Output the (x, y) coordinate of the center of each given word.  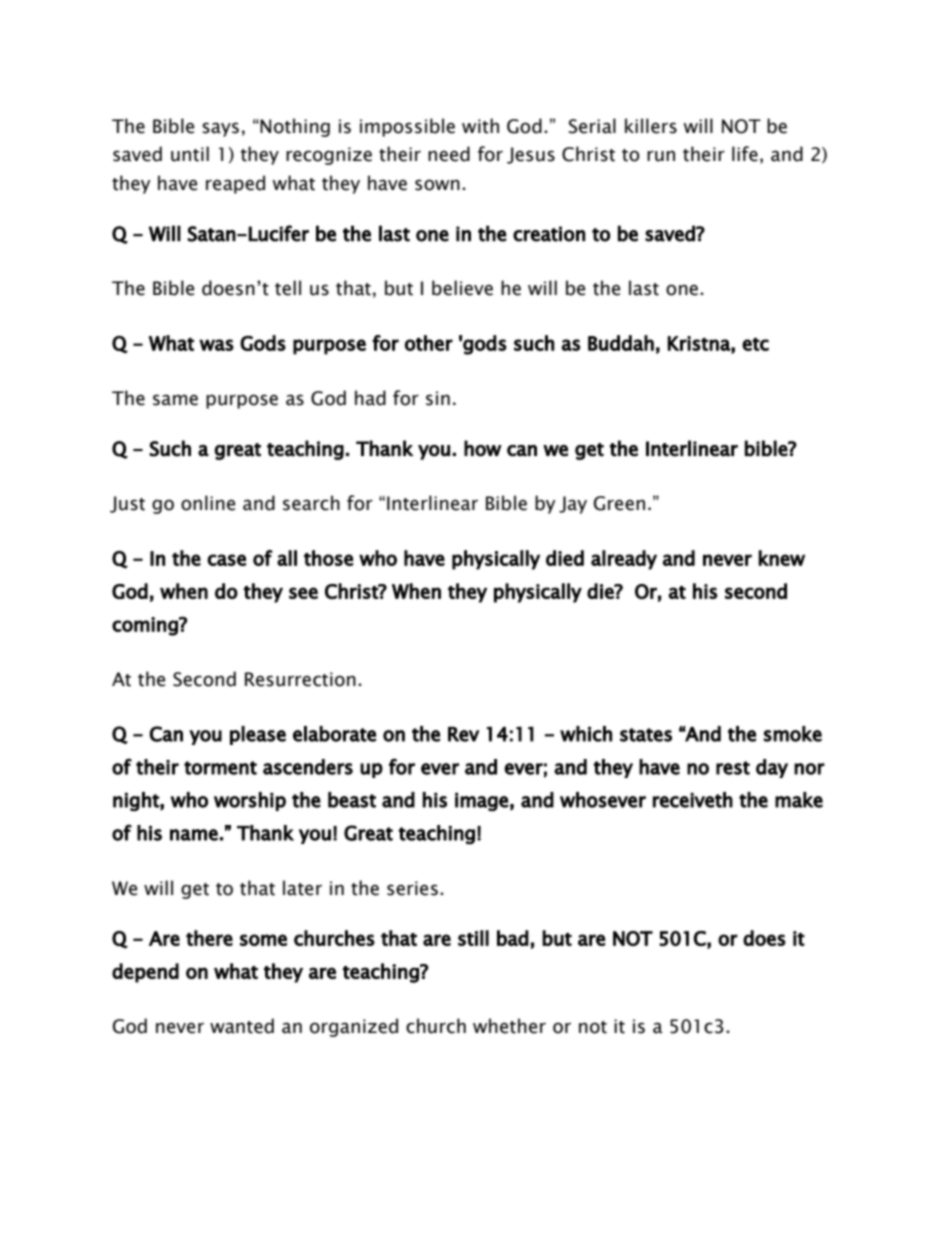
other (429, 343)
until (190, 154)
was (216, 345)
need (449, 154)
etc (755, 344)
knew (781, 558)
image (482, 802)
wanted (242, 1026)
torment (220, 768)
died (565, 558)
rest (733, 768)
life (745, 154)
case (226, 560)
